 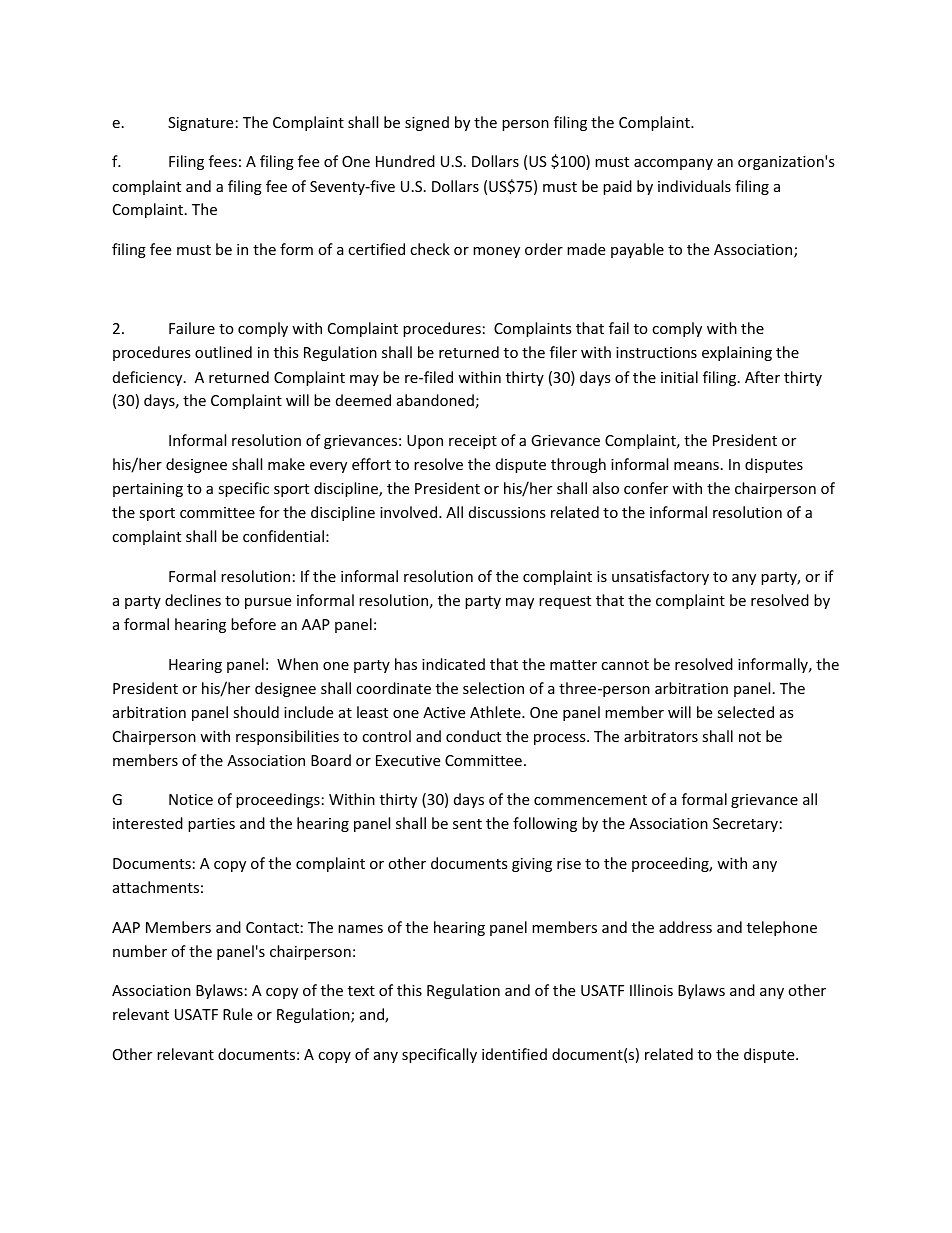 I want to click on signed, so click(x=427, y=123).
